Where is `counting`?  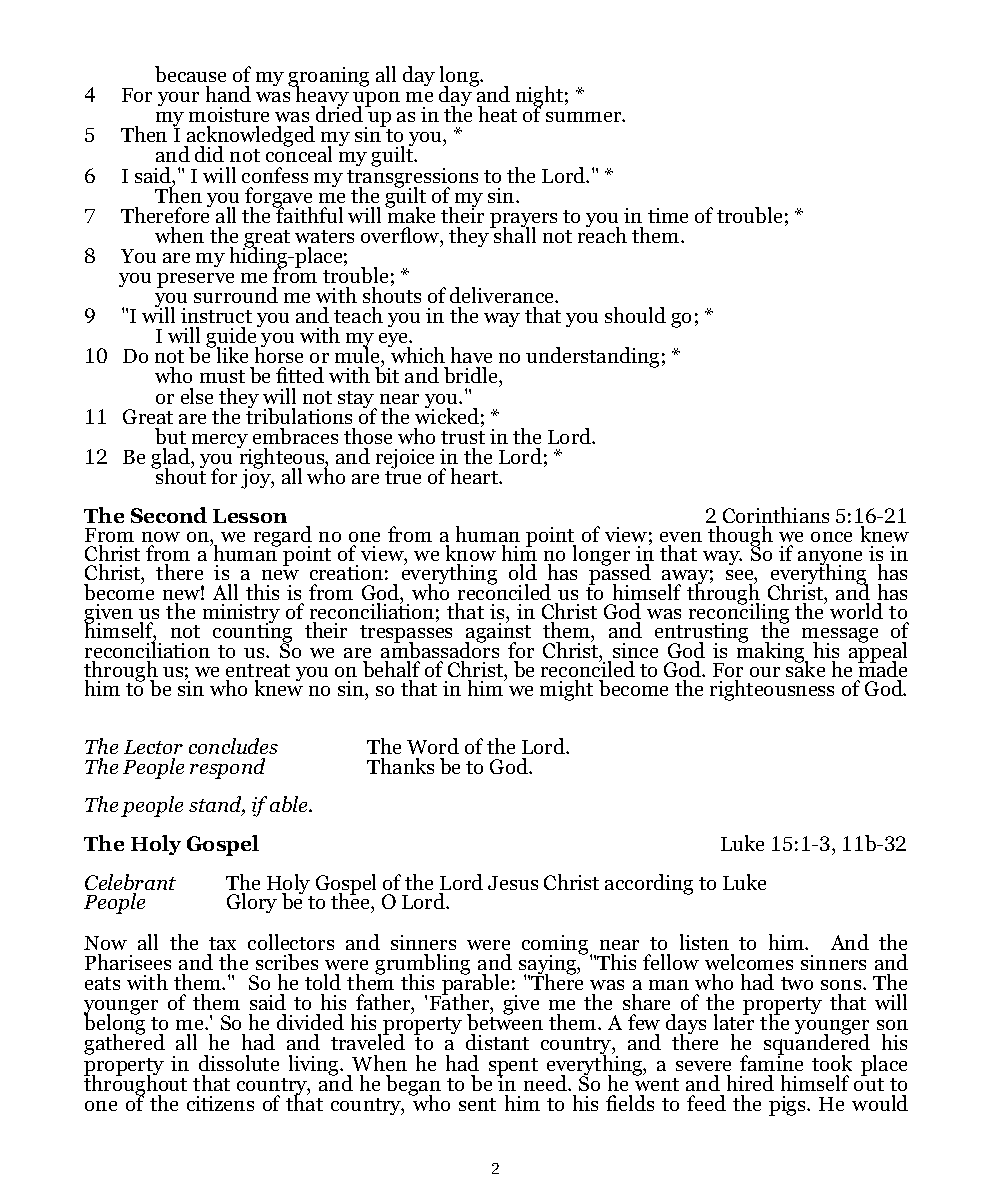
counting is located at coordinates (252, 633).
